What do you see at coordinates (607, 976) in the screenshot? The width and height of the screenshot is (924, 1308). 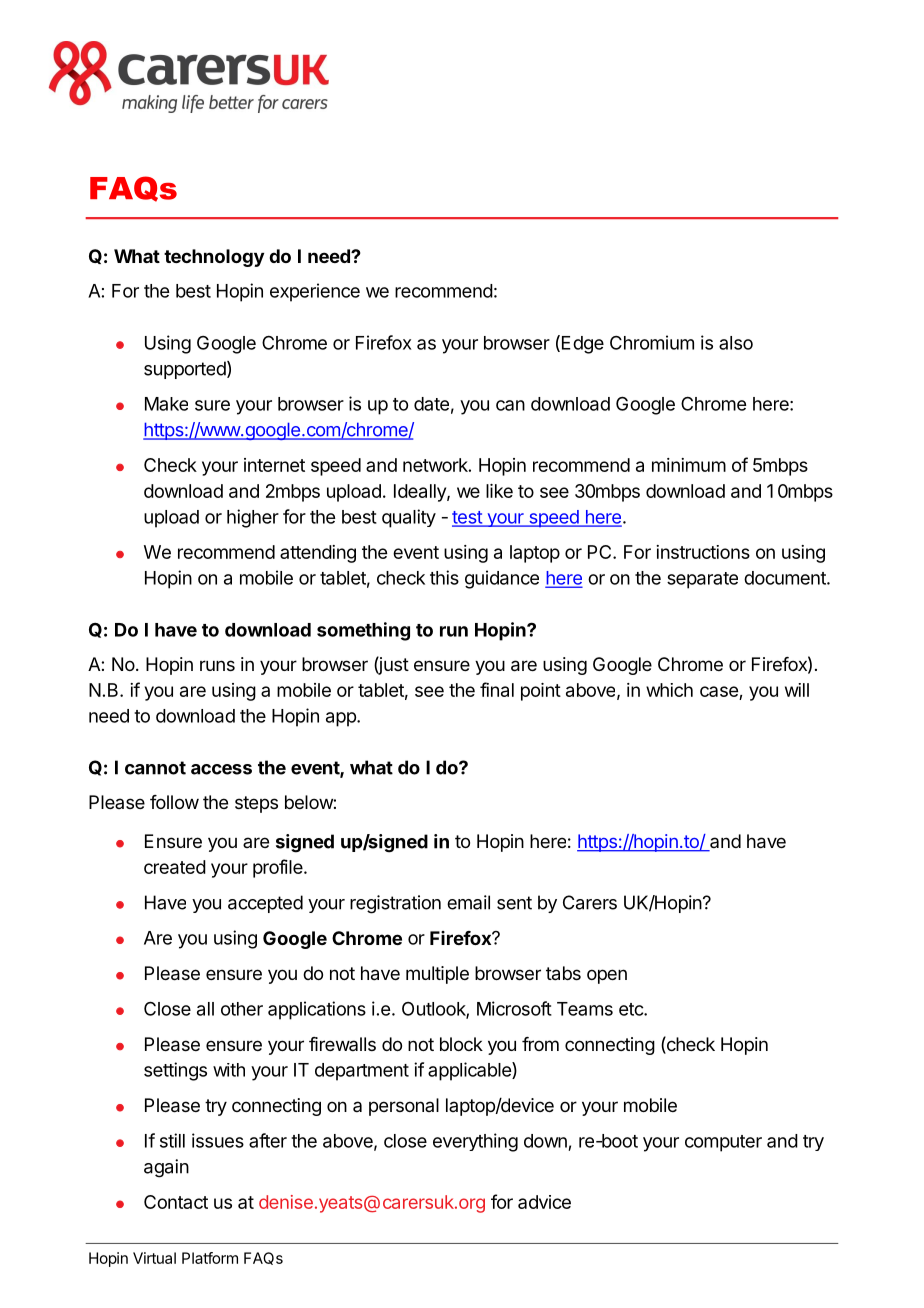 I see `open` at bounding box center [607, 976].
